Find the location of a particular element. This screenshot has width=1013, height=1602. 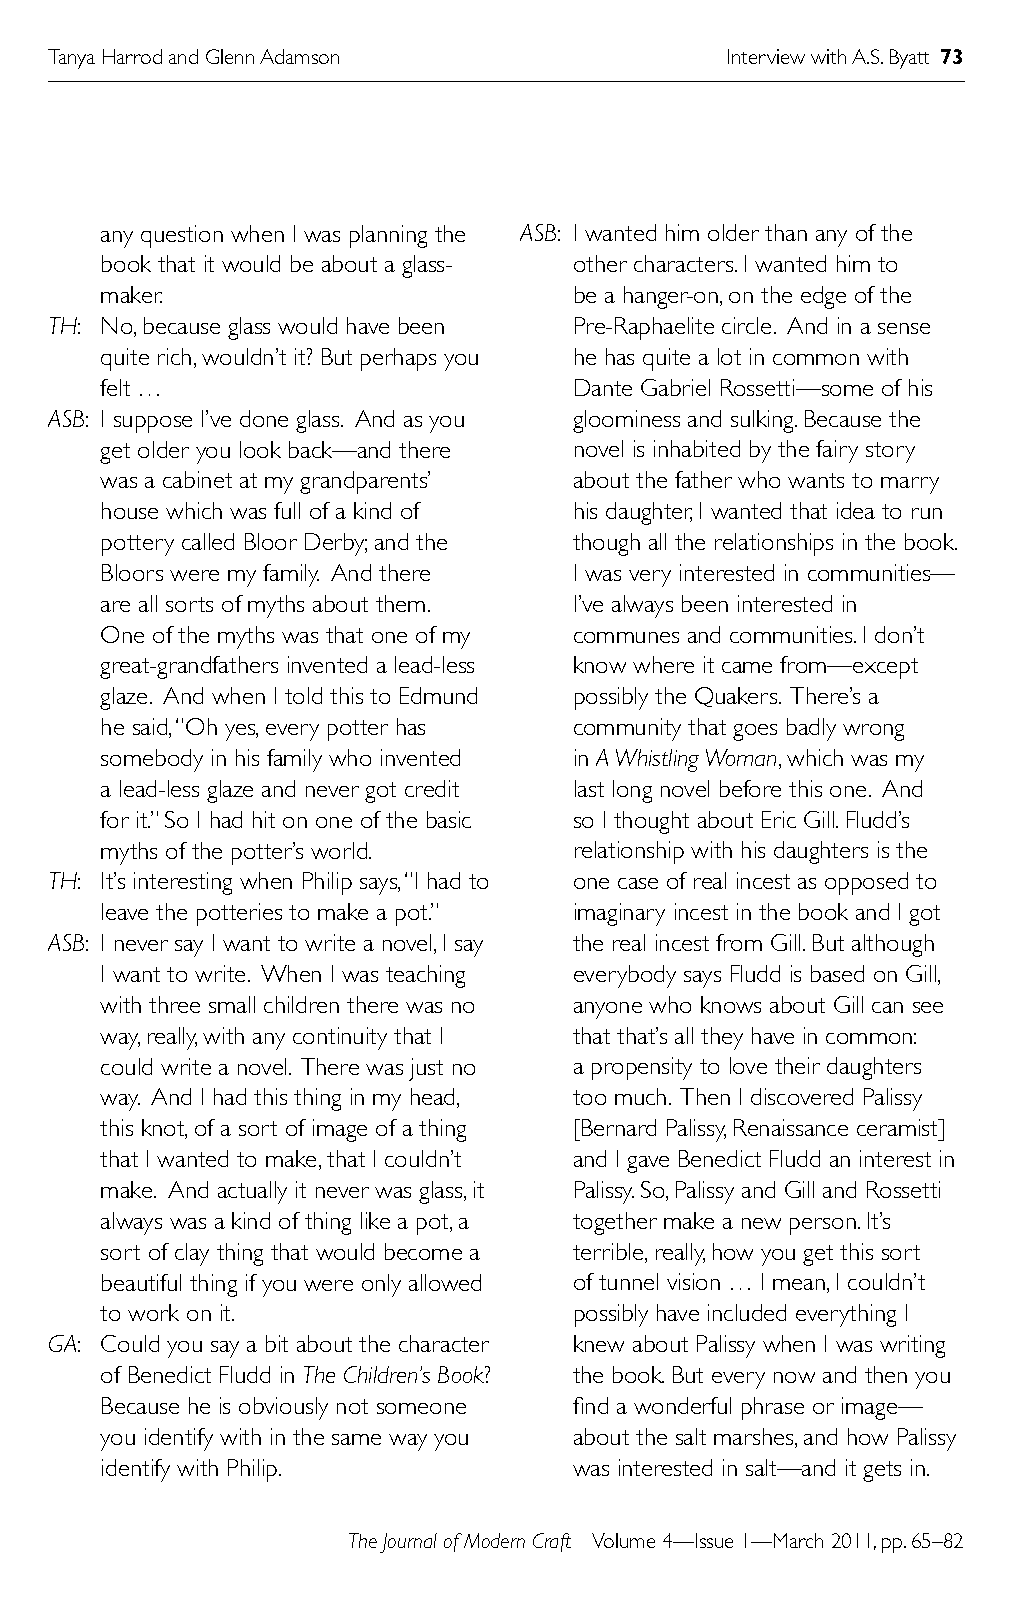

Eric is located at coordinates (779, 819).
